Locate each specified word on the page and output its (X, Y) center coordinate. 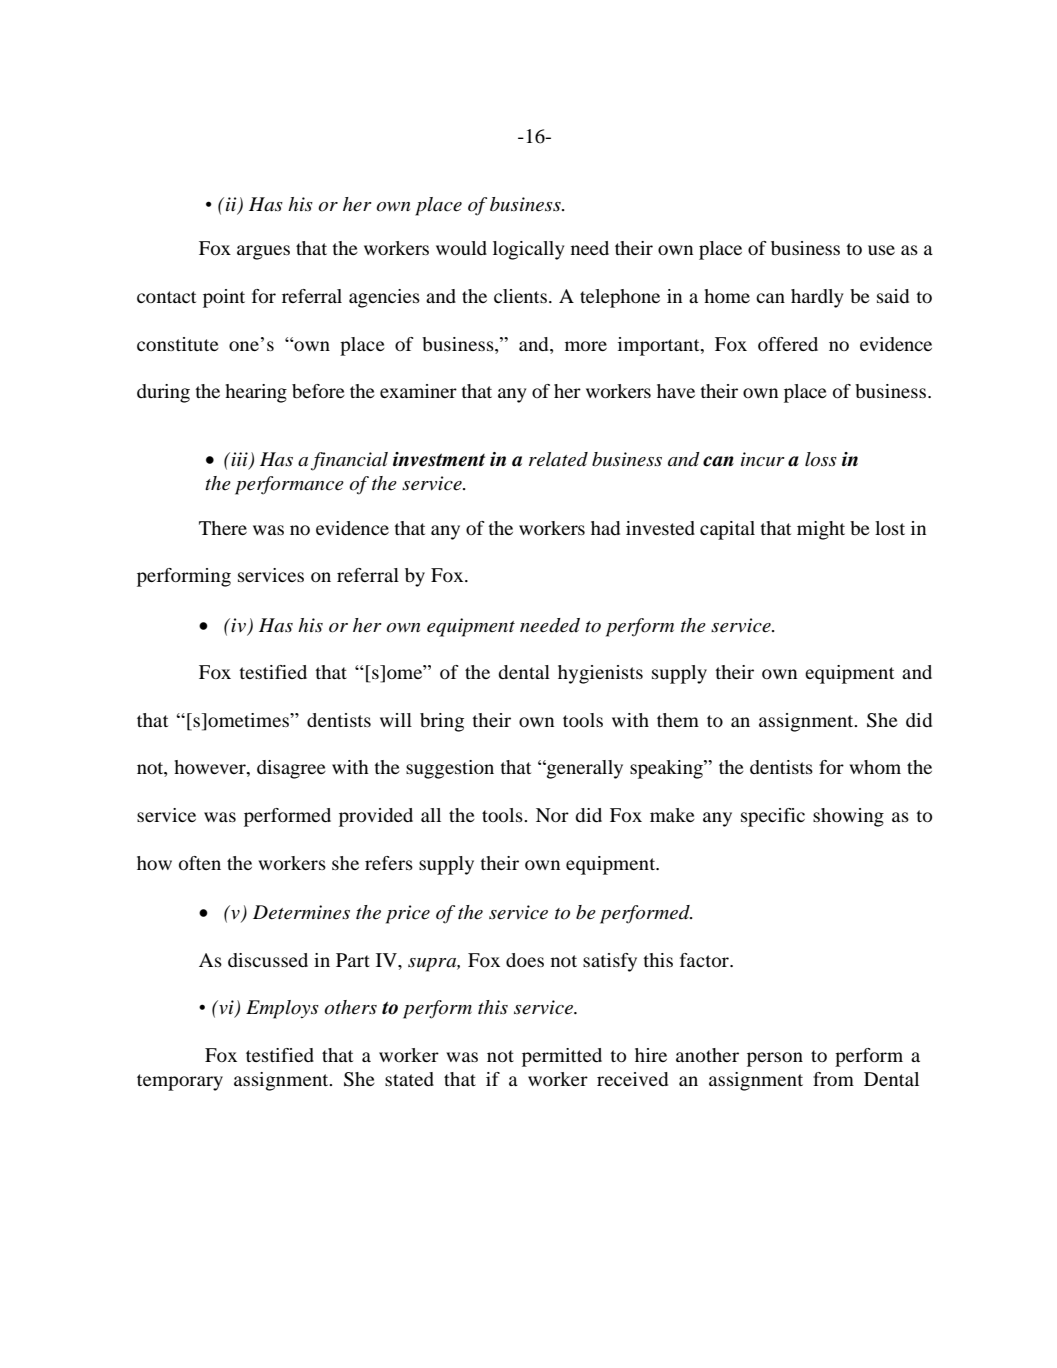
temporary (180, 1082)
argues (263, 252)
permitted (562, 1057)
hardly (817, 298)
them (678, 720)
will (396, 720)
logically (528, 250)
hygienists (600, 674)
